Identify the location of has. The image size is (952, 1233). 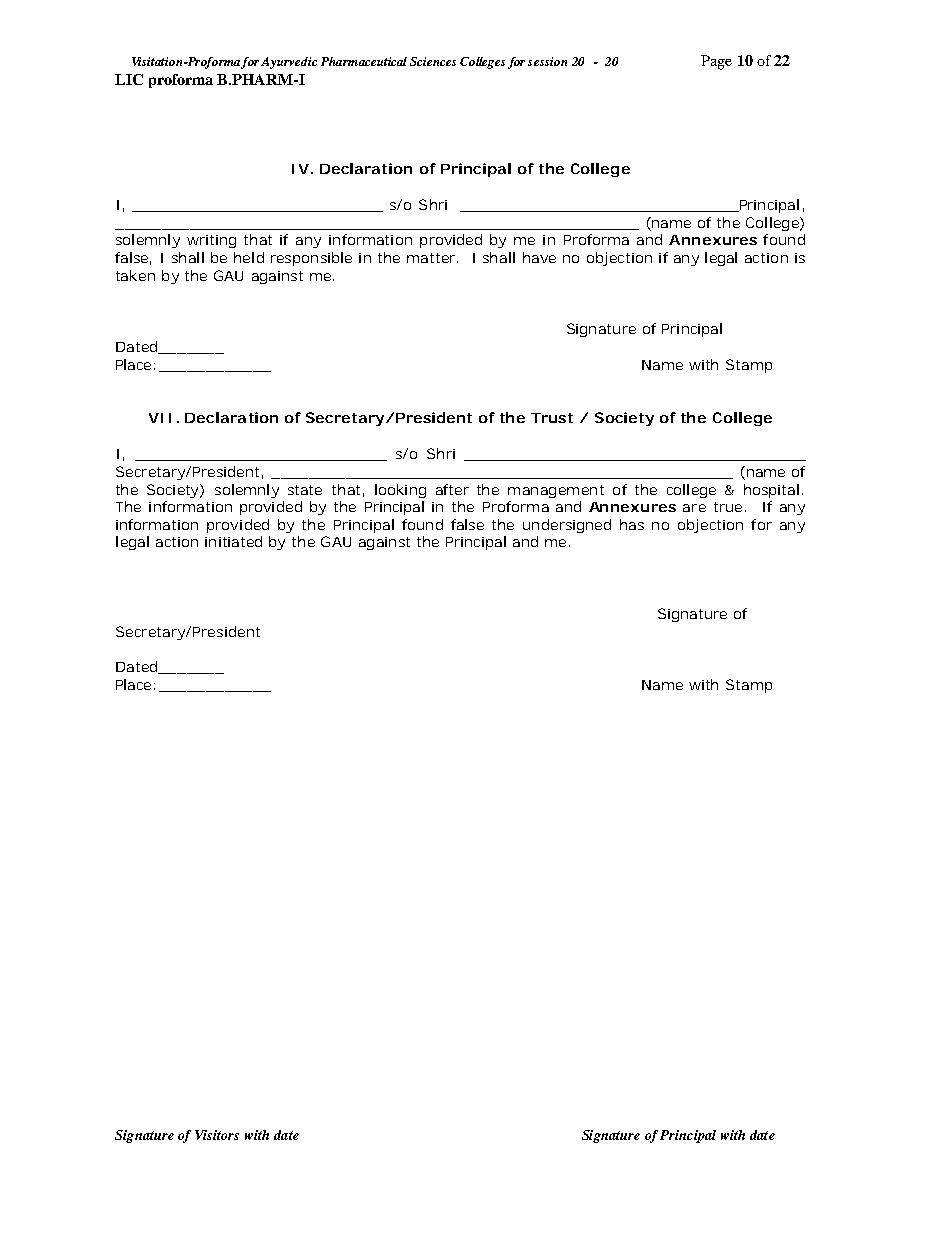
(632, 524).
